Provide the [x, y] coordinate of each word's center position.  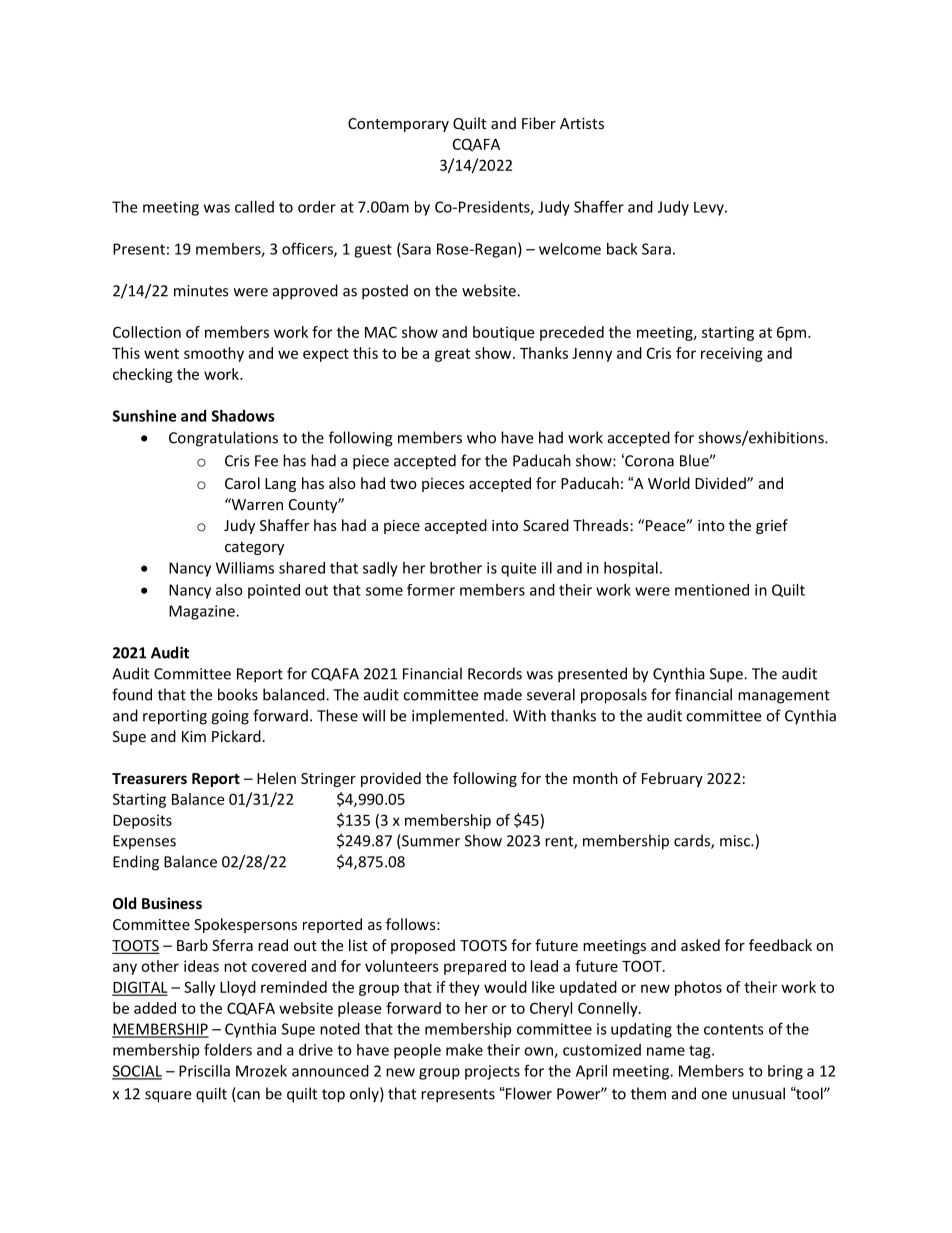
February [672, 779]
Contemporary [398, 125]
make [464, 1050]
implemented [459, 717]
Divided [721, 483]
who [481, 437]
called [254, 207]
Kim [194, 736]
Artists [582, 123]
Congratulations [223, 439]
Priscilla [204, 1071]
